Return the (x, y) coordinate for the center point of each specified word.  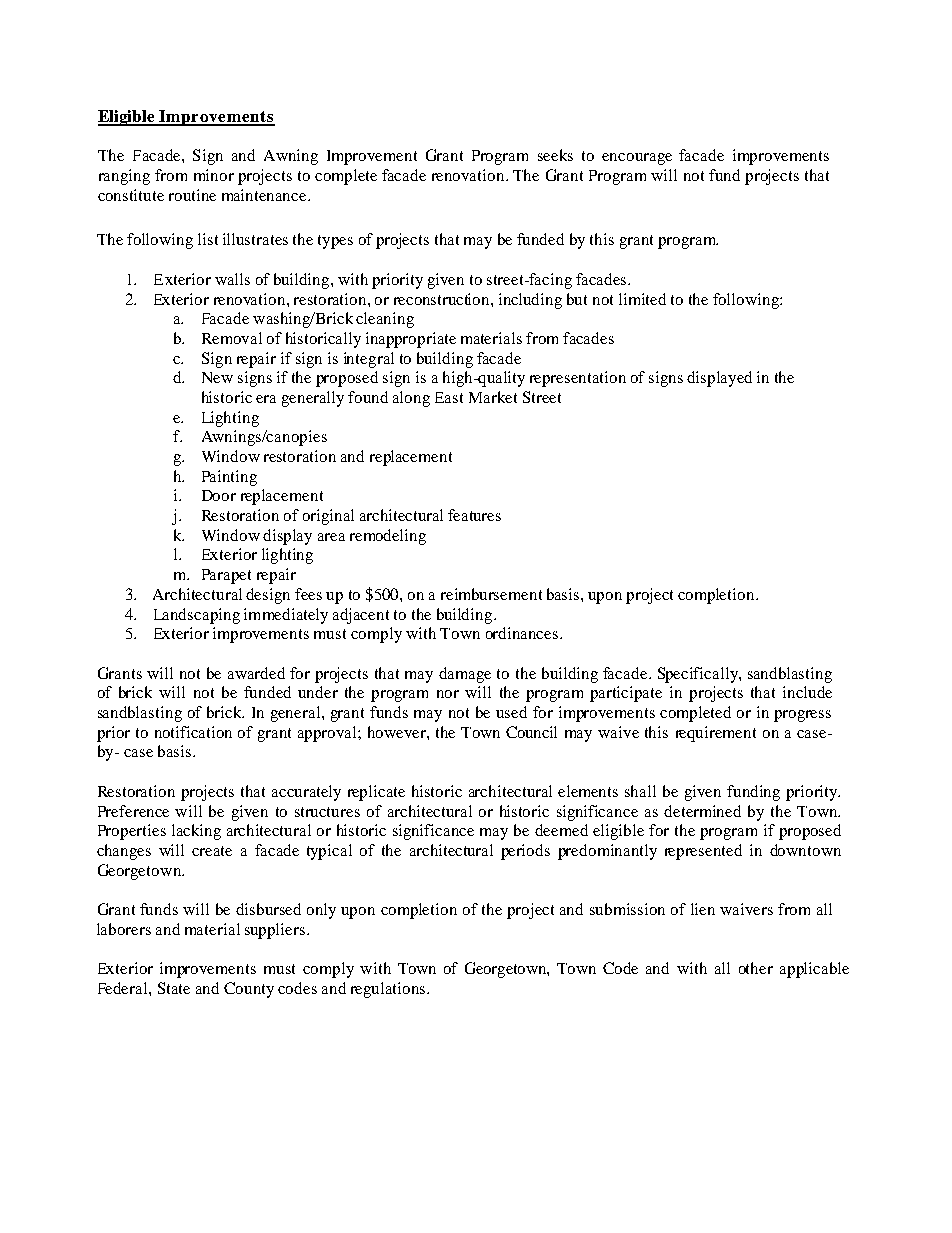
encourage (637, 159)
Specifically (699, 675)
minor (214, 175)
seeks (555, 155)
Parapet (226, 576)
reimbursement (491, 594)
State (174, 988)
